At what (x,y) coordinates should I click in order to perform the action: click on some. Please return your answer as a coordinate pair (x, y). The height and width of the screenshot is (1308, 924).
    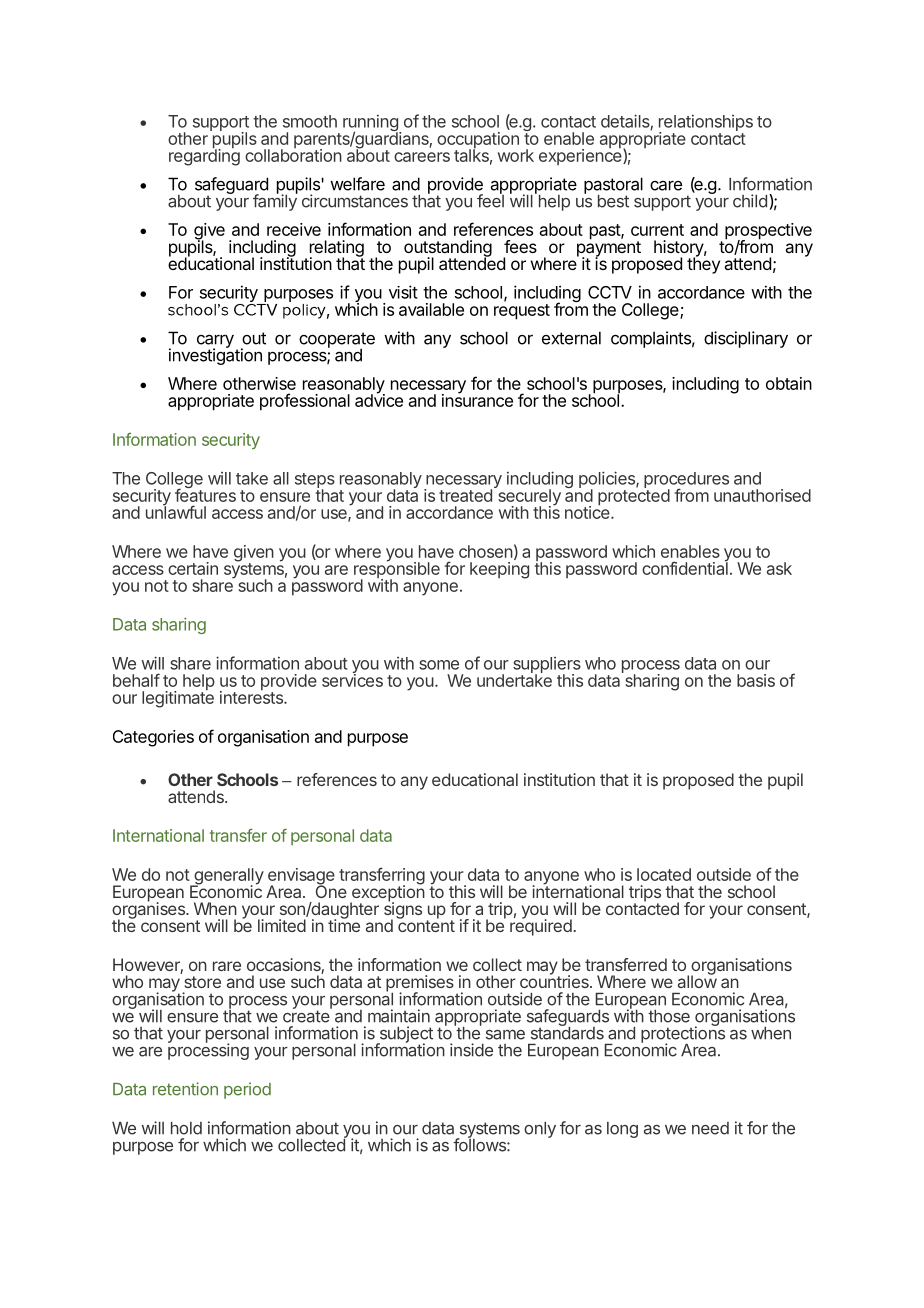
    Looking at the image, I should click on (439, 665).
